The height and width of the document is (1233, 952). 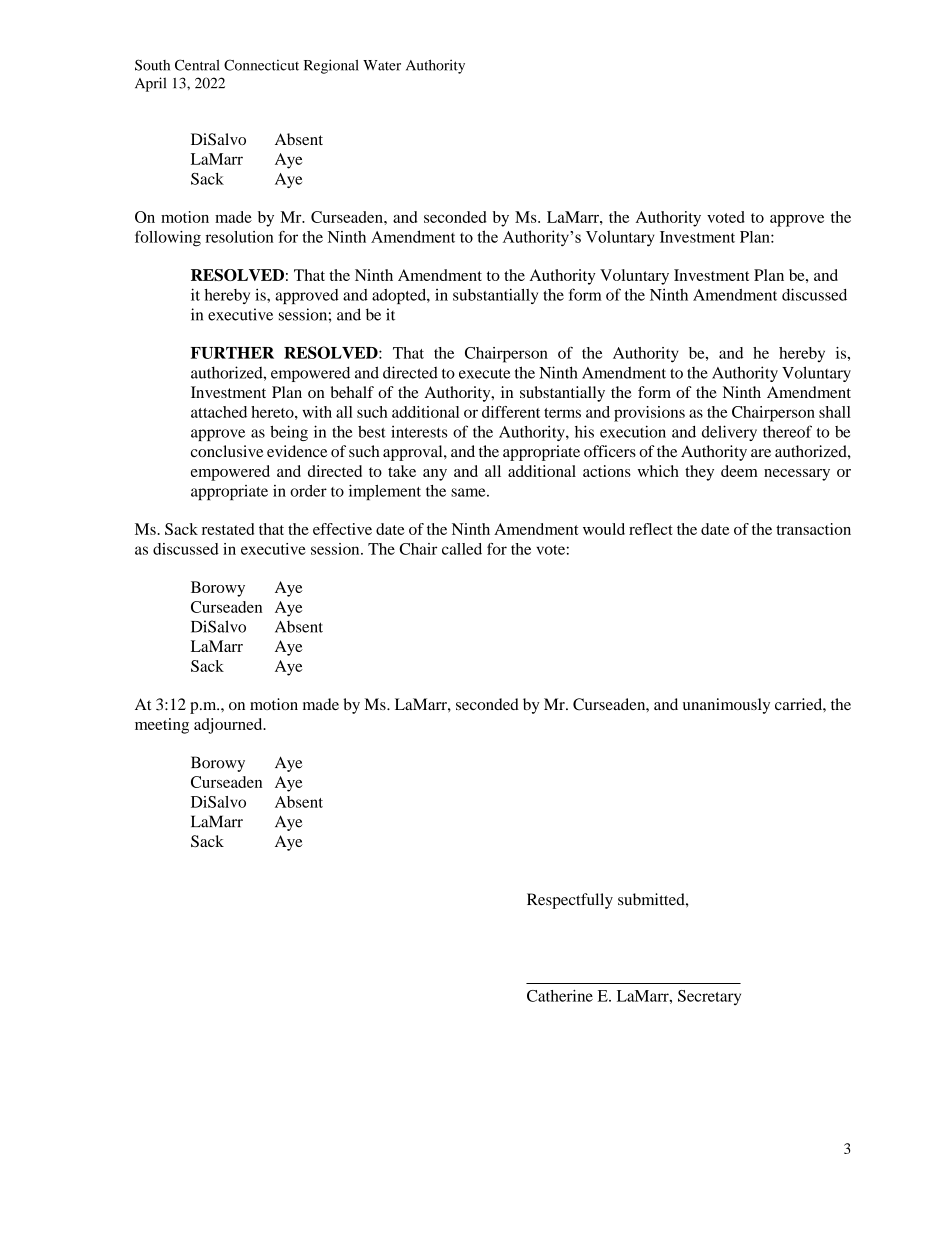 I want to click on Regional, so click(x=331, y=66).
